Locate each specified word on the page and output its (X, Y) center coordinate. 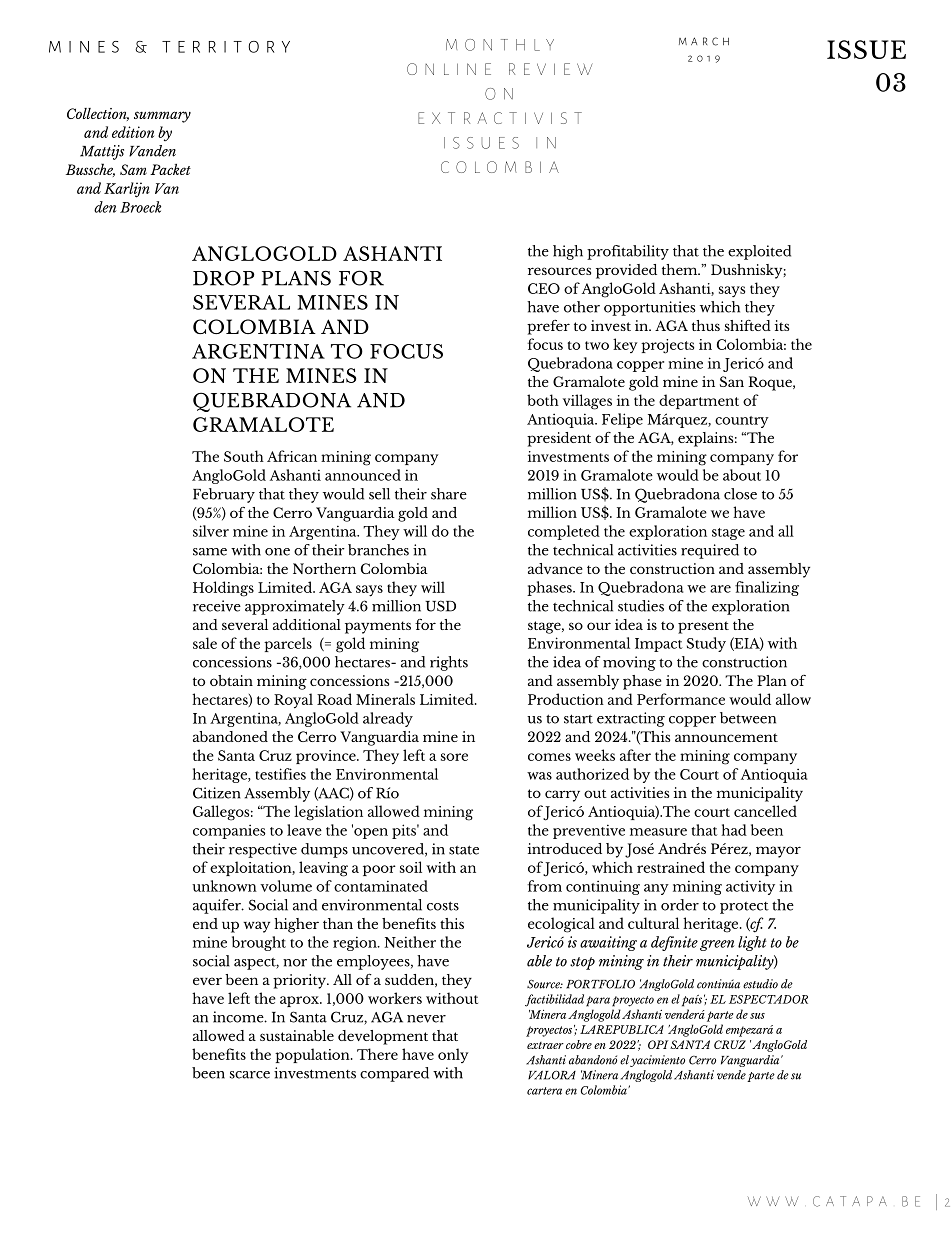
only (453, 1055)
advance (555, 568)
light (752, 943)
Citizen (216, 793)
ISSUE (866, 49)
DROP (224, 278)
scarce (250, 1075)
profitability (628, 252)
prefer (548, 327)
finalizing (767, 588)
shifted (748, 325)
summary (162, 117)
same (210, 552)
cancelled (765, 811)
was (539, 776)
